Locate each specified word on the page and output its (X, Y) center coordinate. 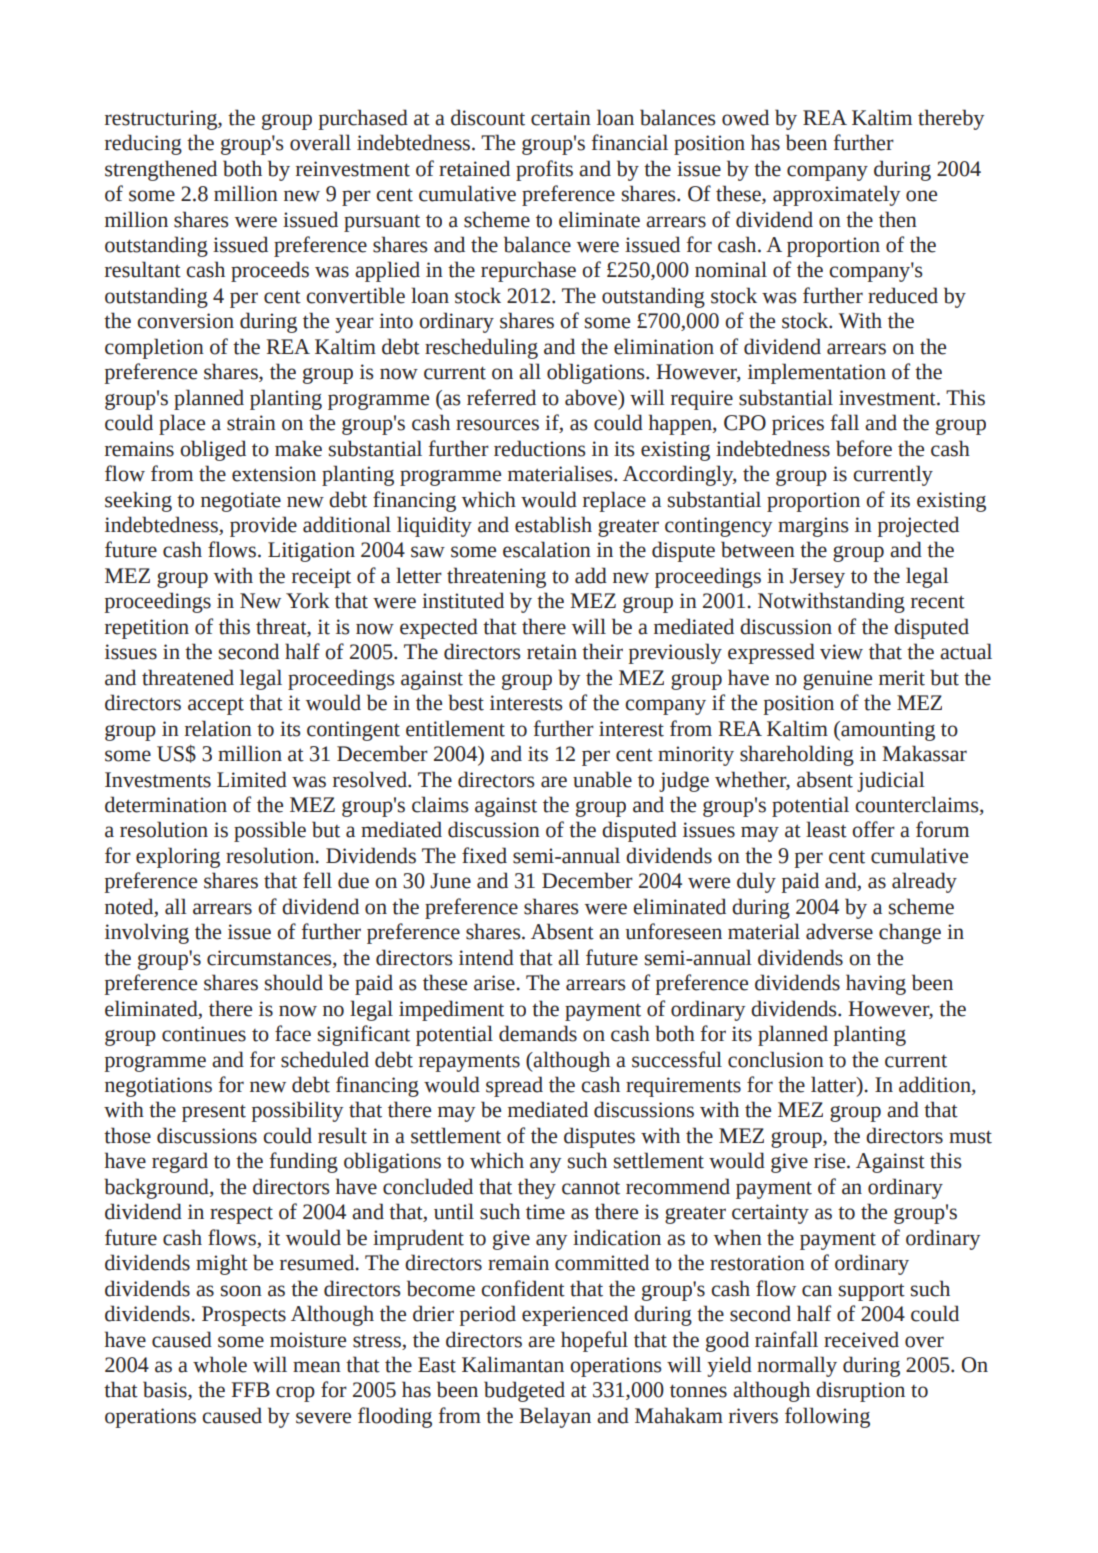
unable (602, 779)
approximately (836, 195)
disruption (860, 1391)
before (864, 448)
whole (220, 1364)
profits (544, 170)
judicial (891, 781)
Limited (252, 779)
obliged (213, 450)
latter (835, 1085)
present (214, 1113)
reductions (540, 448)
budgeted (524, 1391)
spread (514, 1086)
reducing (143, 144)
